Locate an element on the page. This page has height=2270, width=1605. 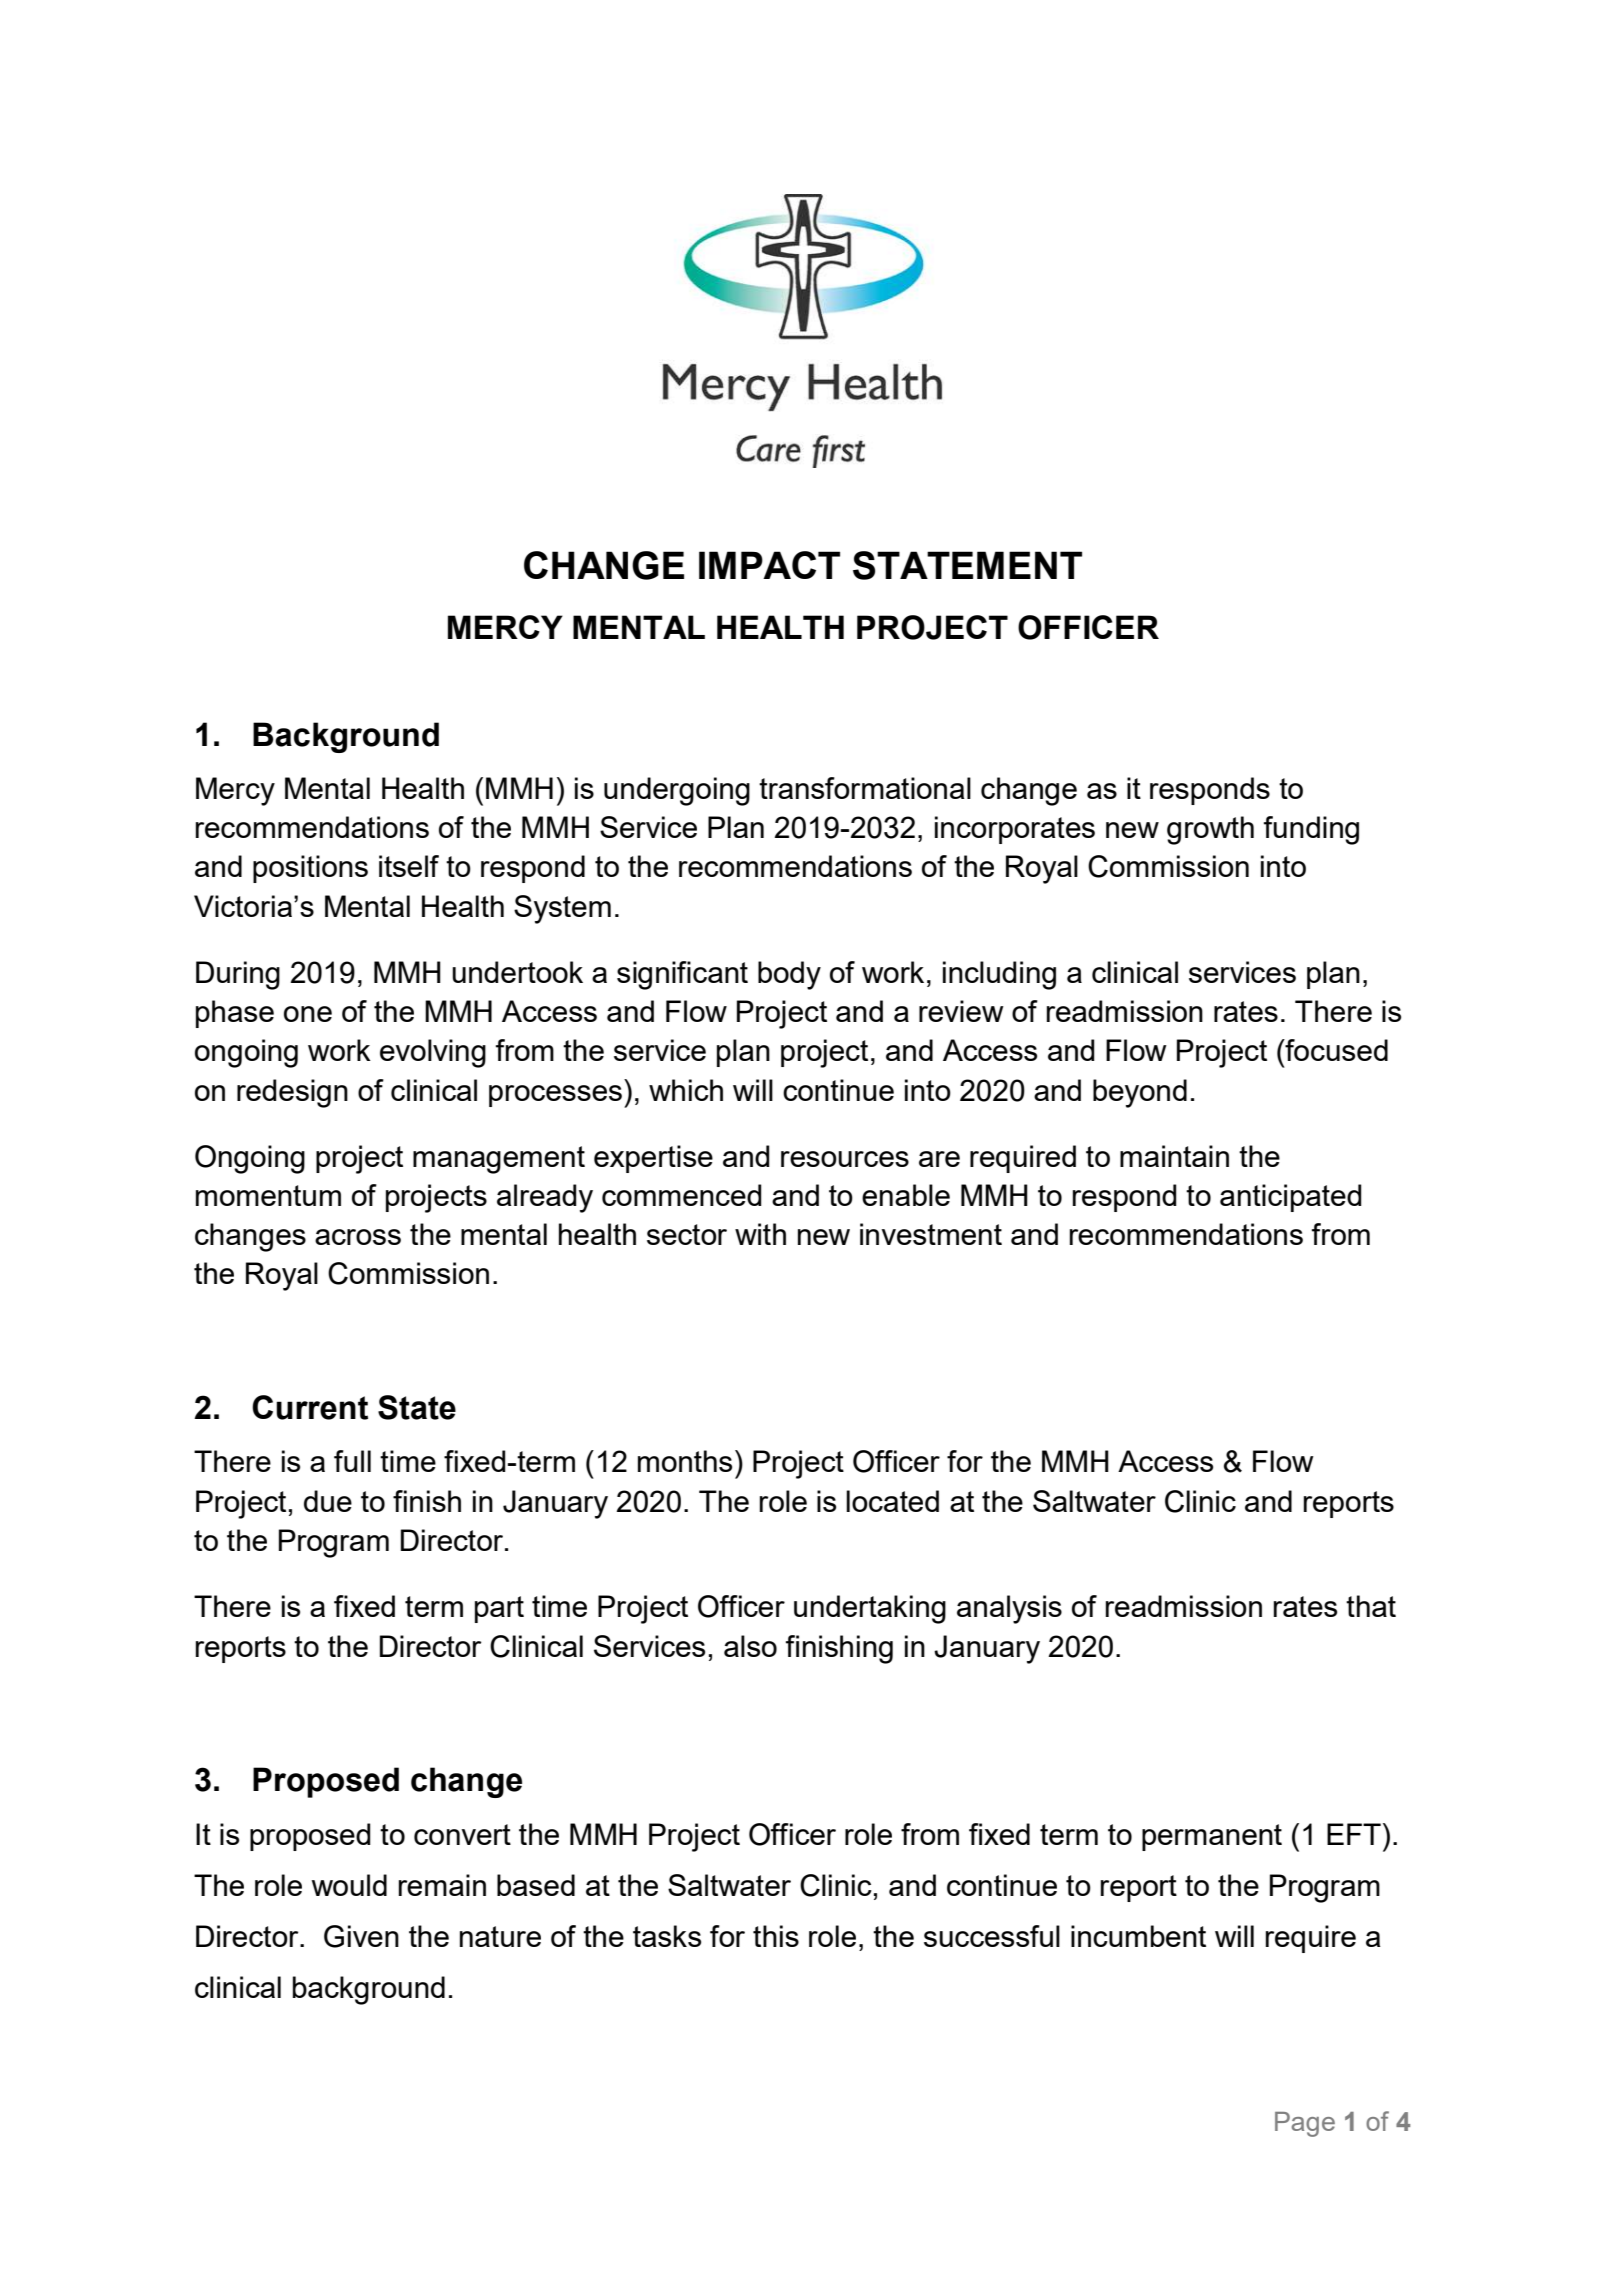
Given is located at coordinates (361, 1936).
